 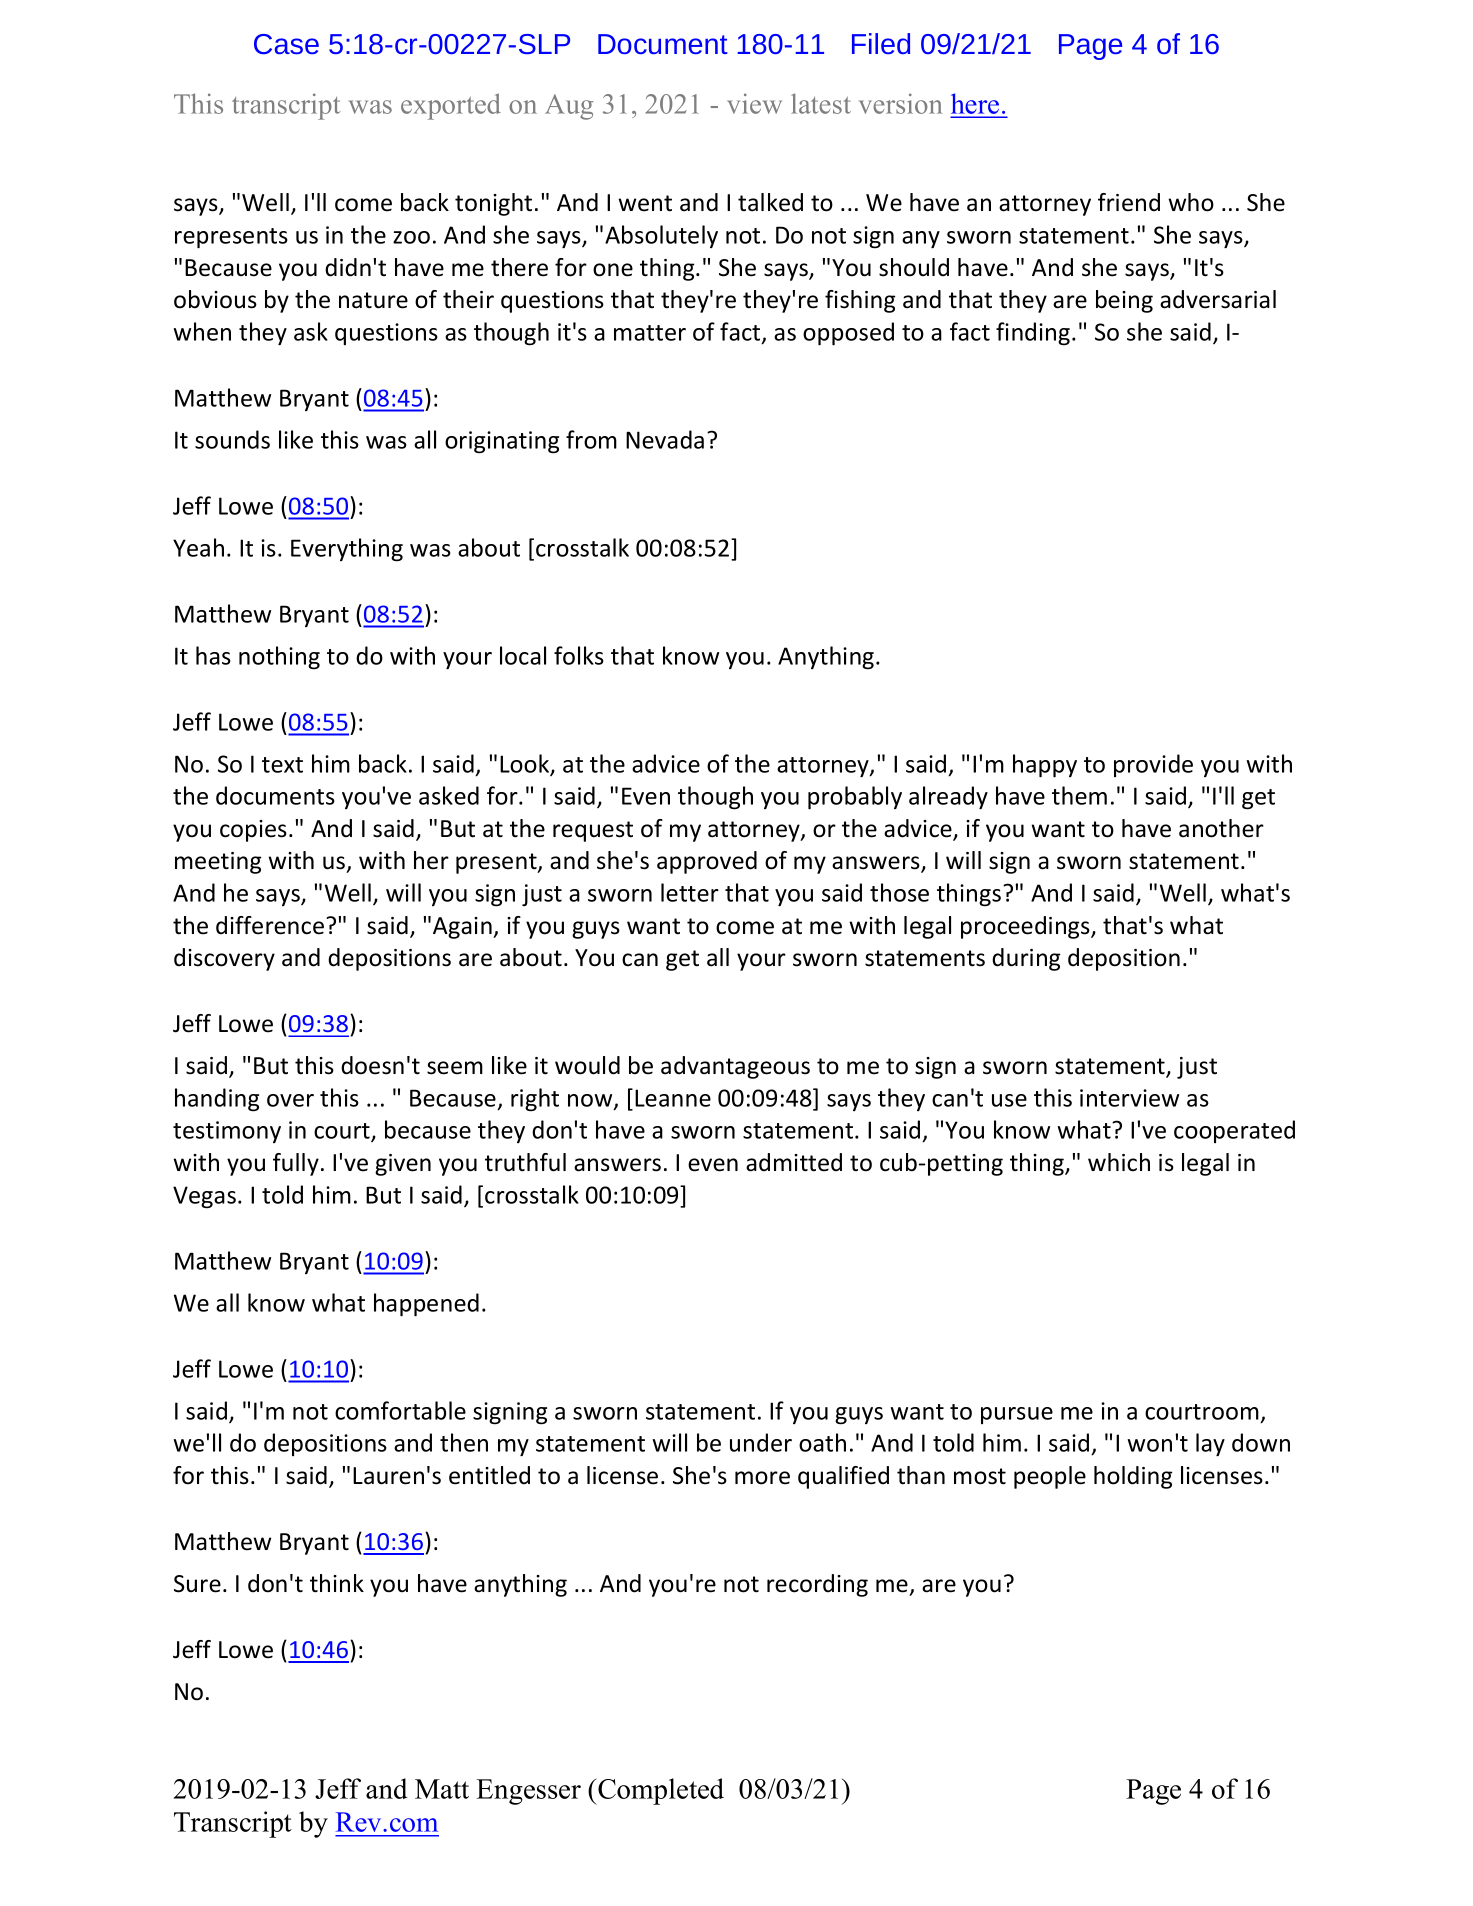 I want to click on latest, so click(x=821, y=103).
